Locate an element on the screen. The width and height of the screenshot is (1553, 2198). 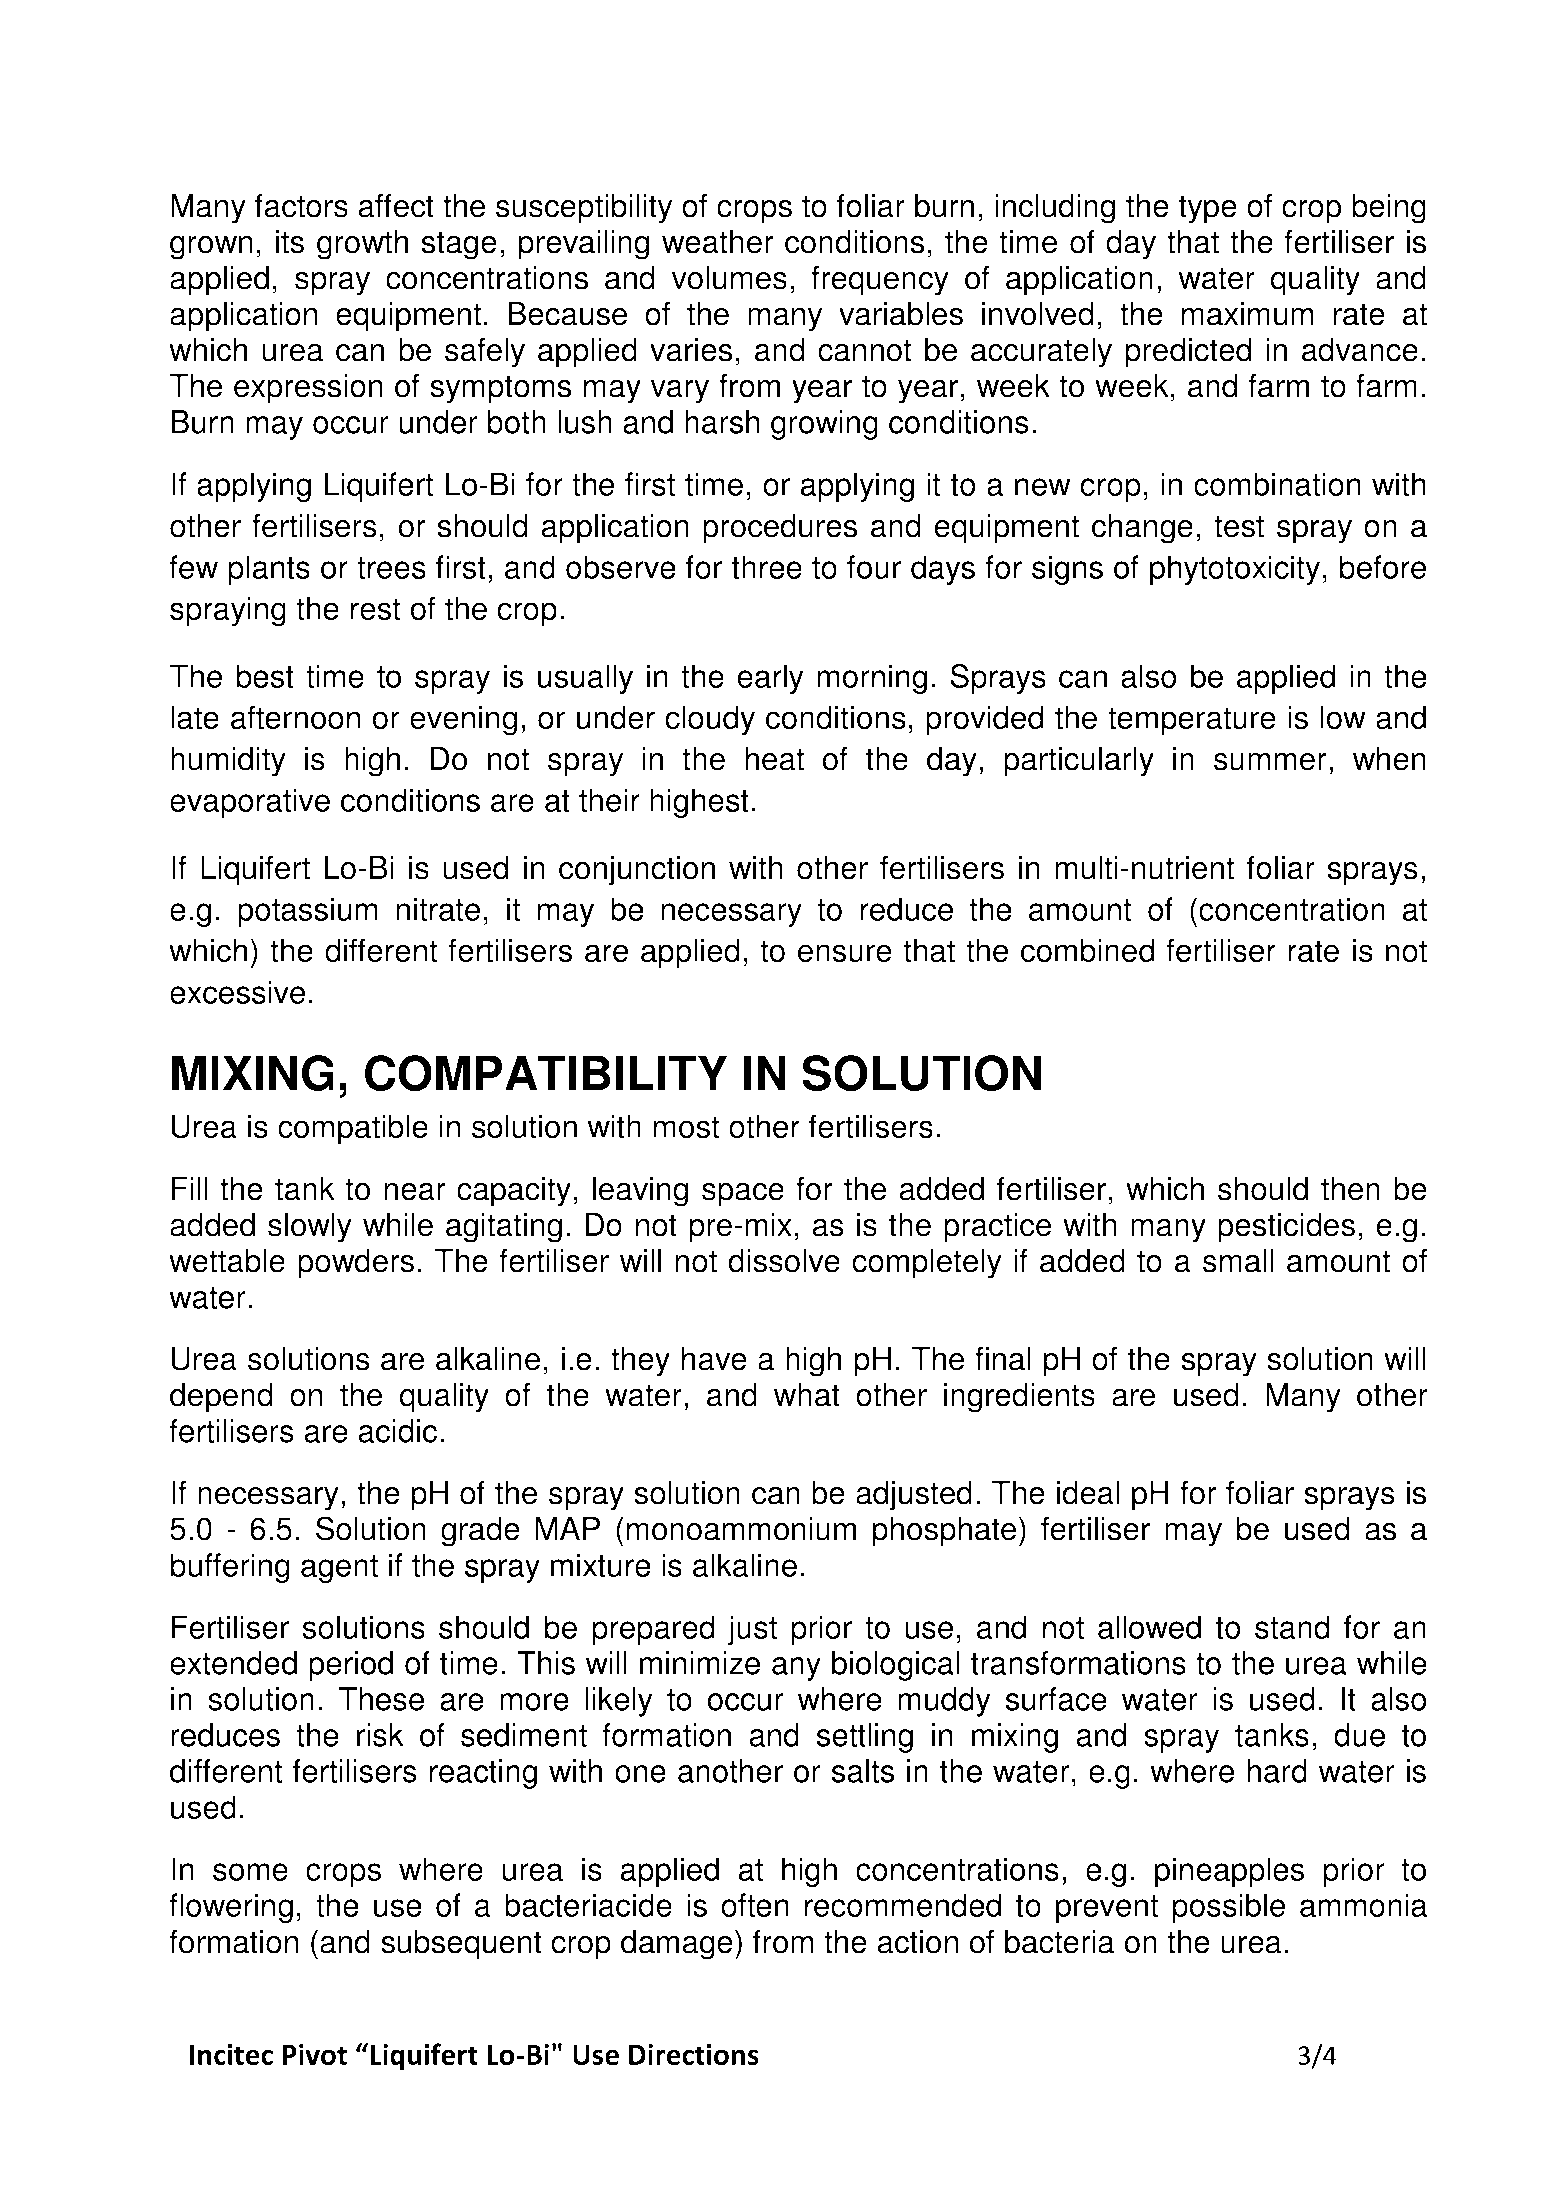
Pivot is located at coordinates (315, 2054).
